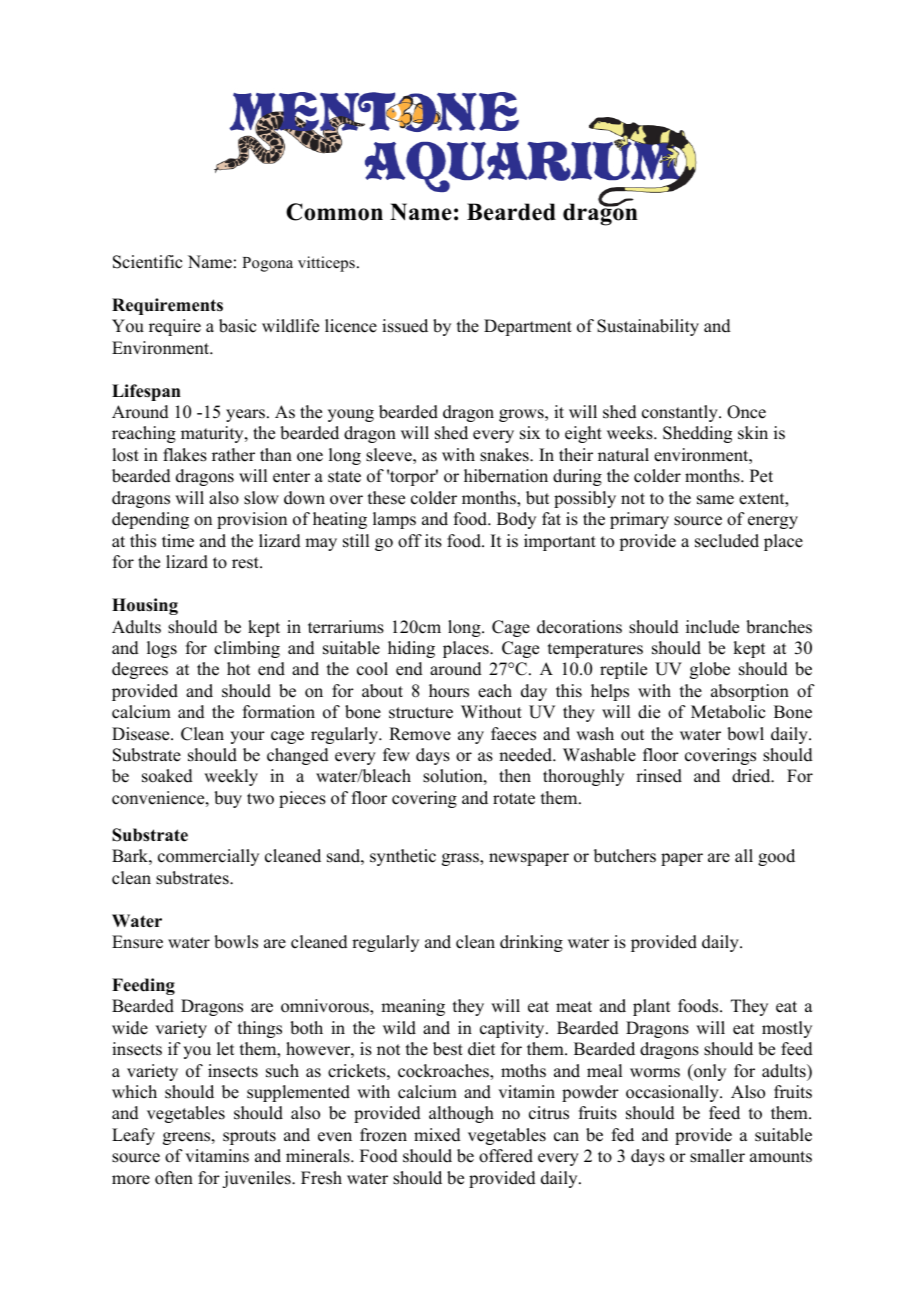  I want to click on hot, so click(238, 669).
